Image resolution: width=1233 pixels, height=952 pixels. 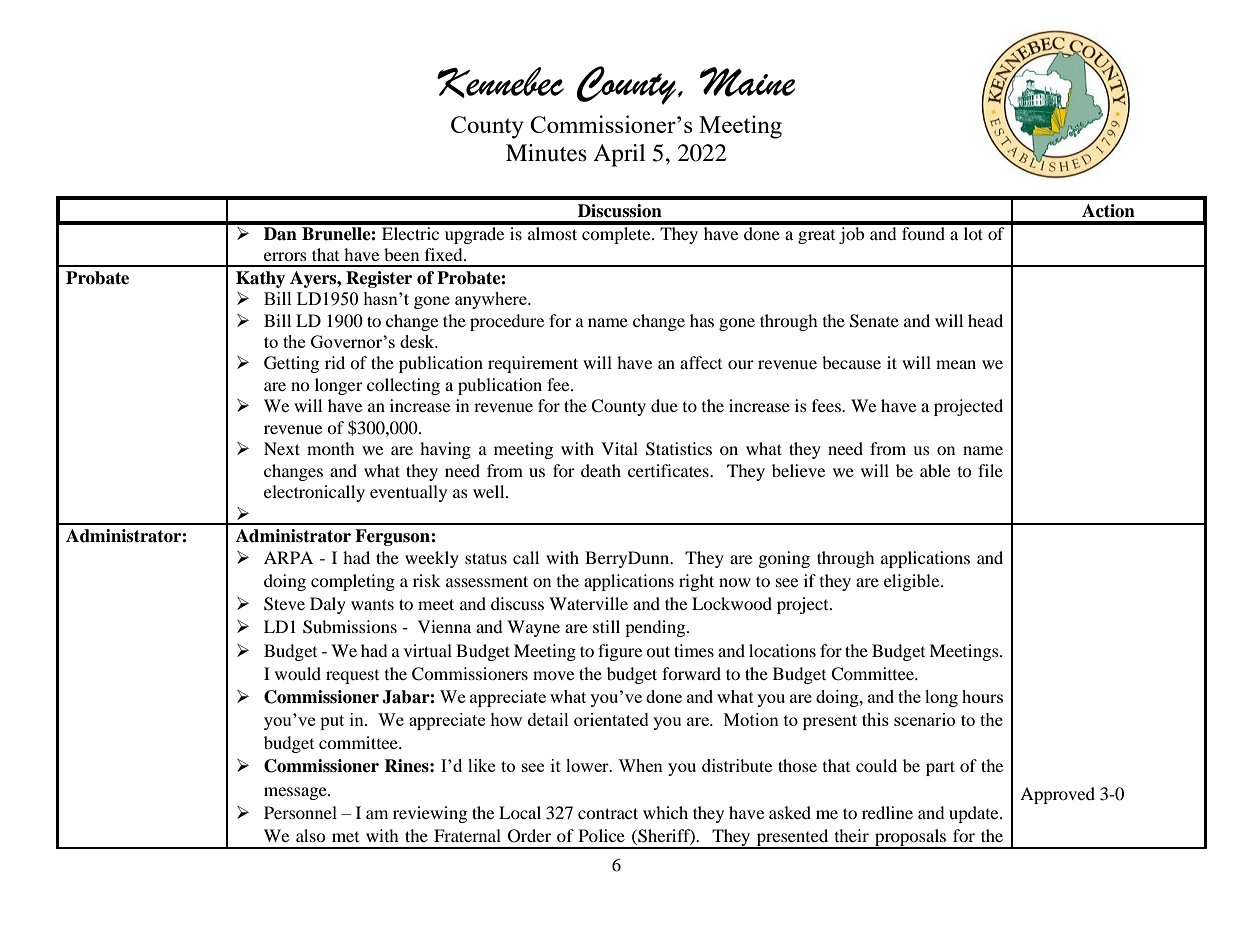 What do you see at coordinates (985, 320) in the screenshot?
I see `head` at bounding box center [985, 320].
